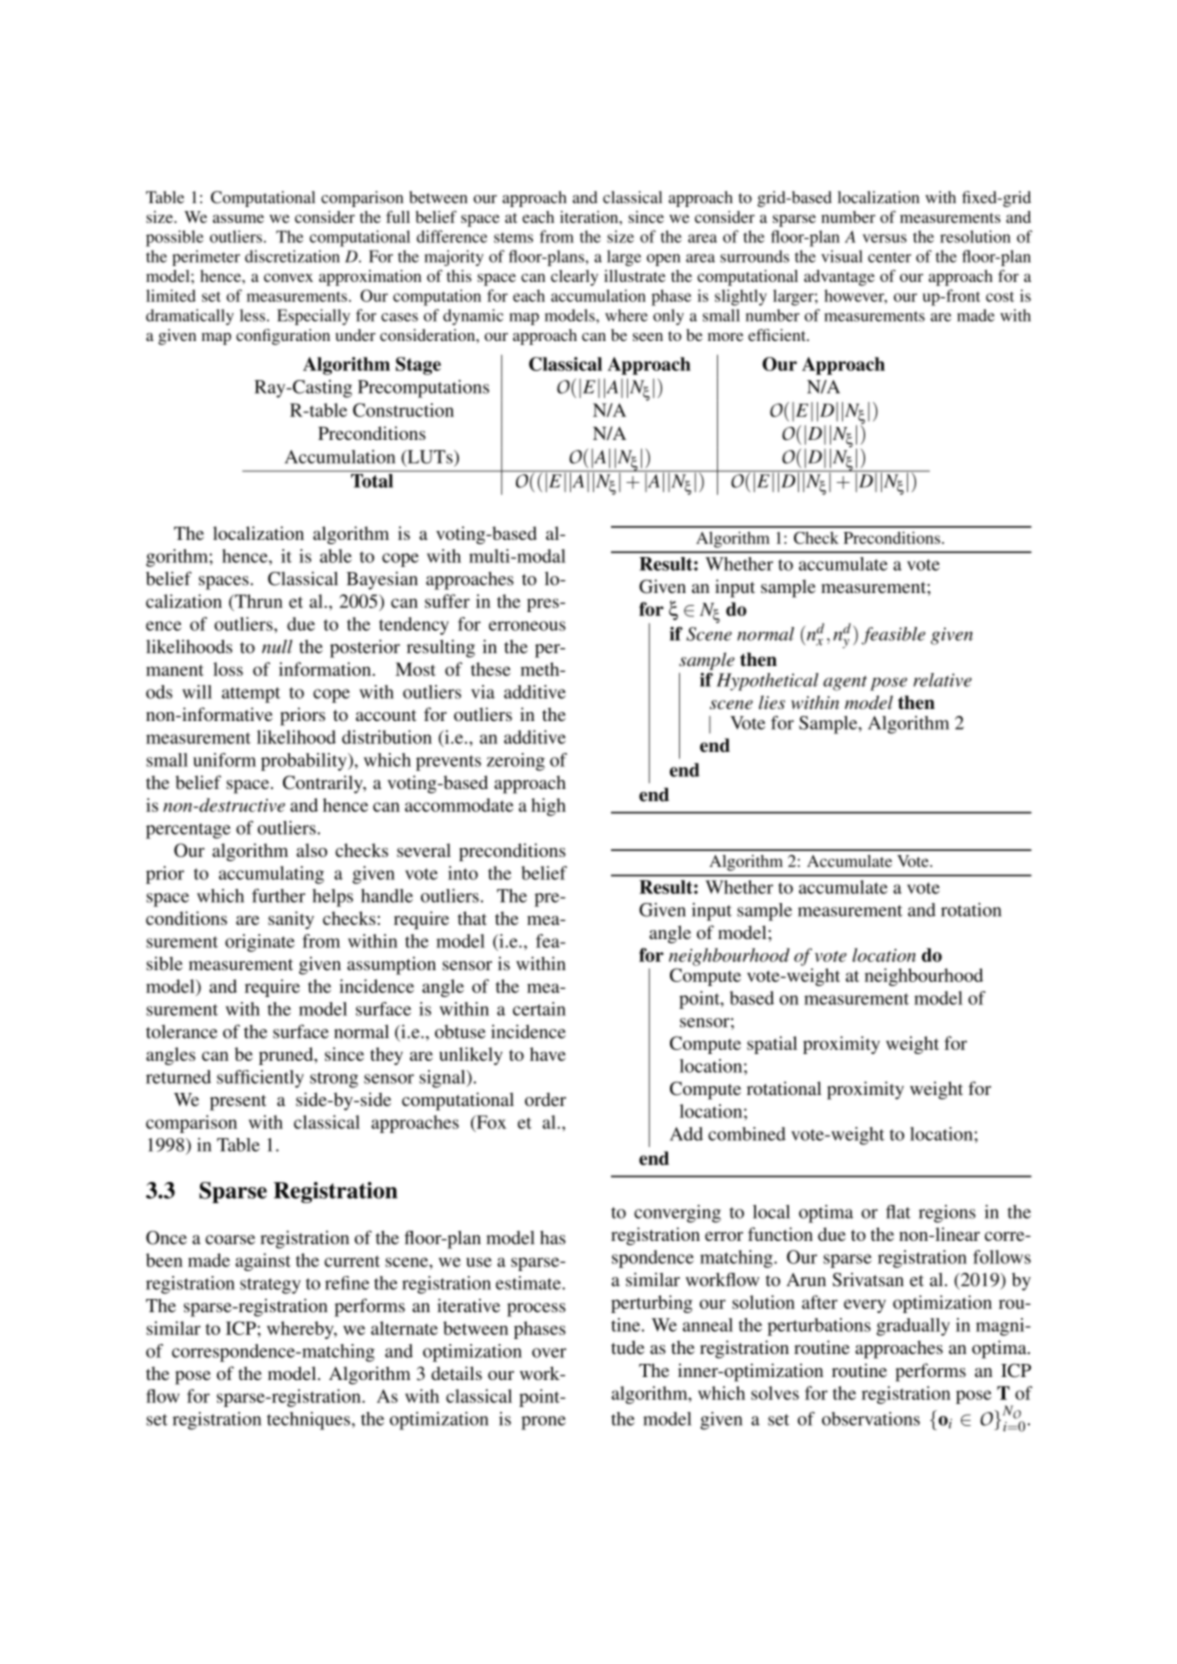 The image size is (1177, 1664). What do you see at coordinates (260, 1079) in the page?
I see `sufficiently` at bounding box center [260, 1079].
